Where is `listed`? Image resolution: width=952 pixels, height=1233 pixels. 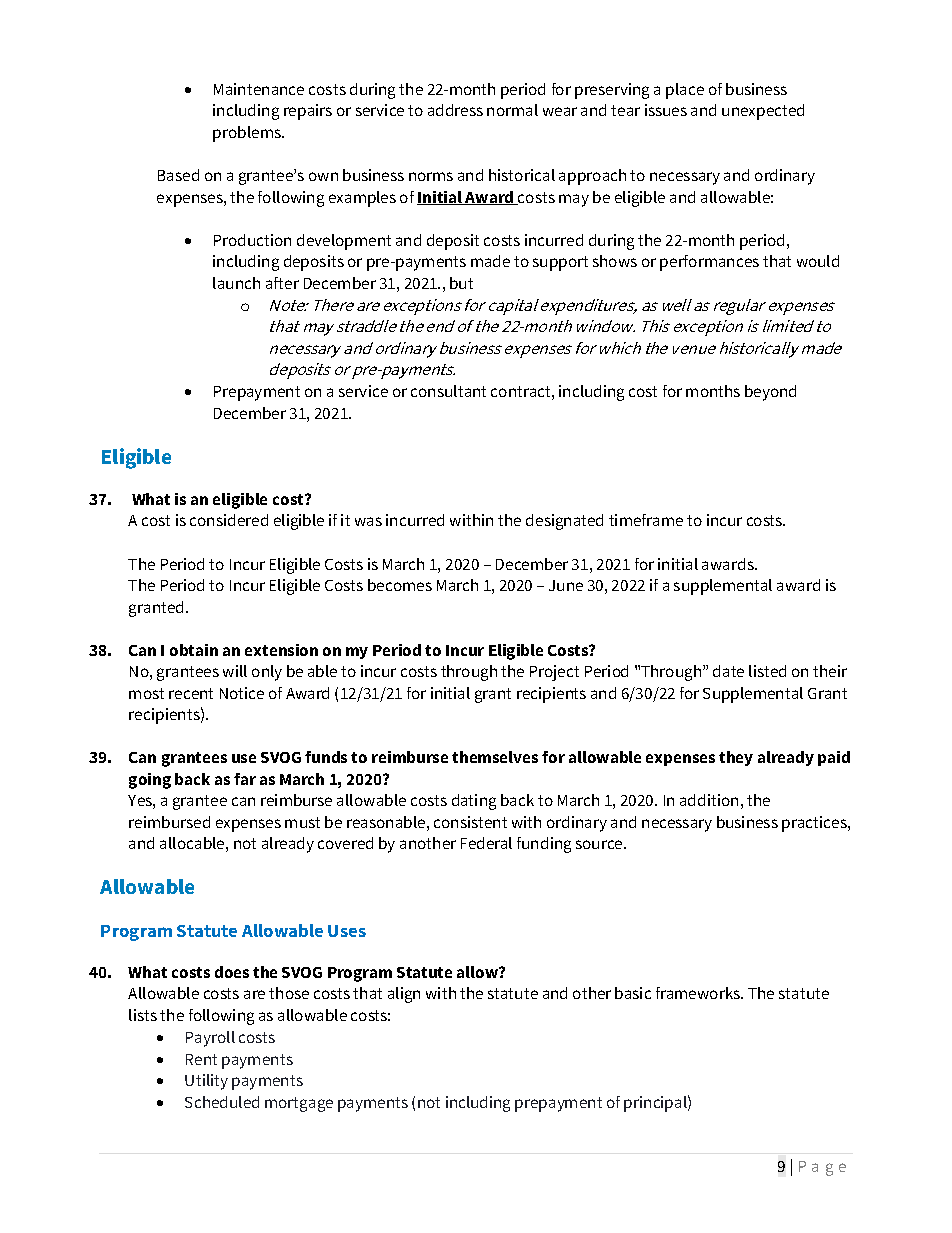 listed is located at coordinates (767, 671).
